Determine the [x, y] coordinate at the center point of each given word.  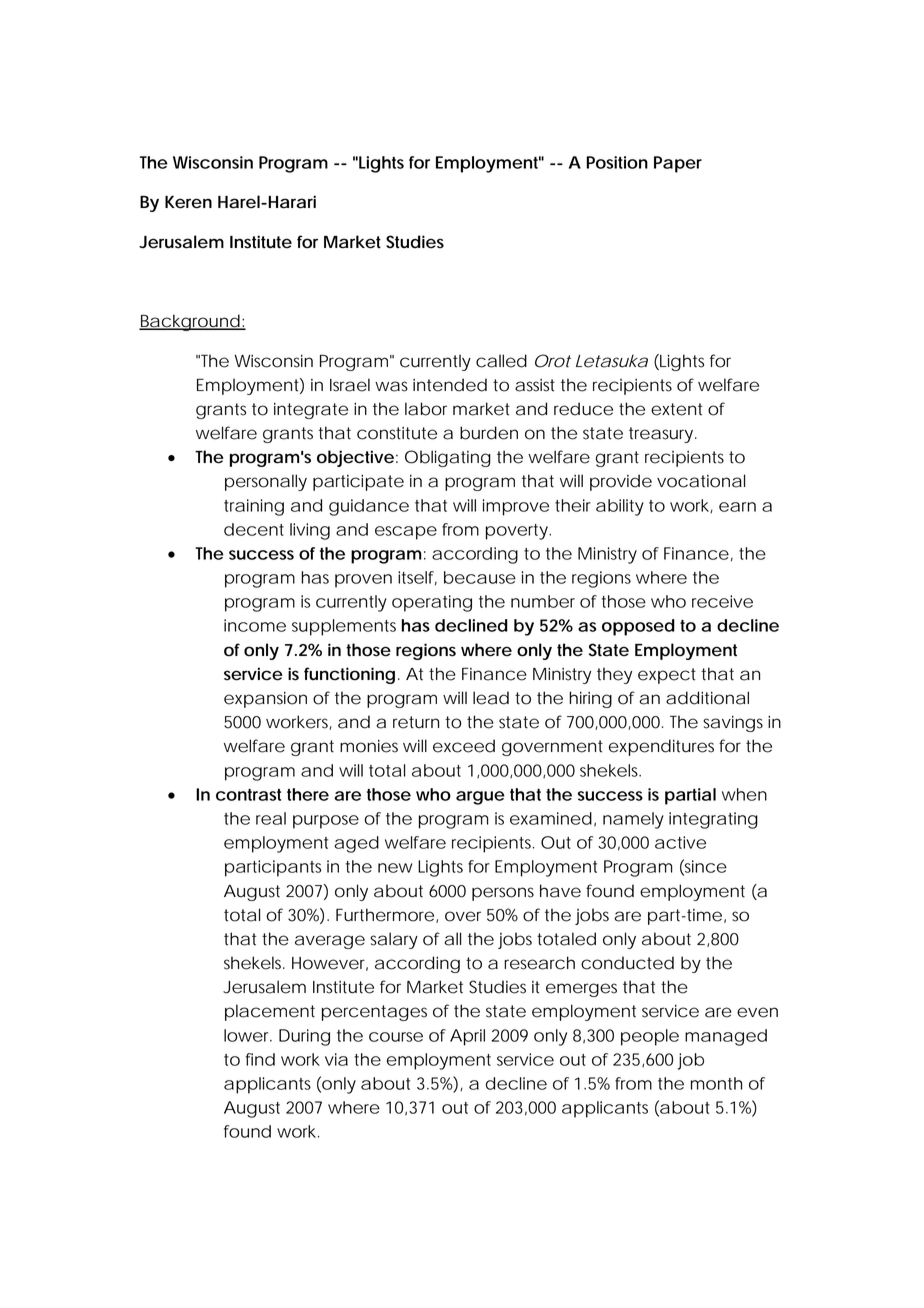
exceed [464, 746]
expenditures [661, 747]
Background [190, 322]
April [467, 1037]
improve [516, 507]
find [260, 1059]
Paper [678, 164]
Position [617, 162]
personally [266, 482]
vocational [701, 481]
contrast [248, 795]
